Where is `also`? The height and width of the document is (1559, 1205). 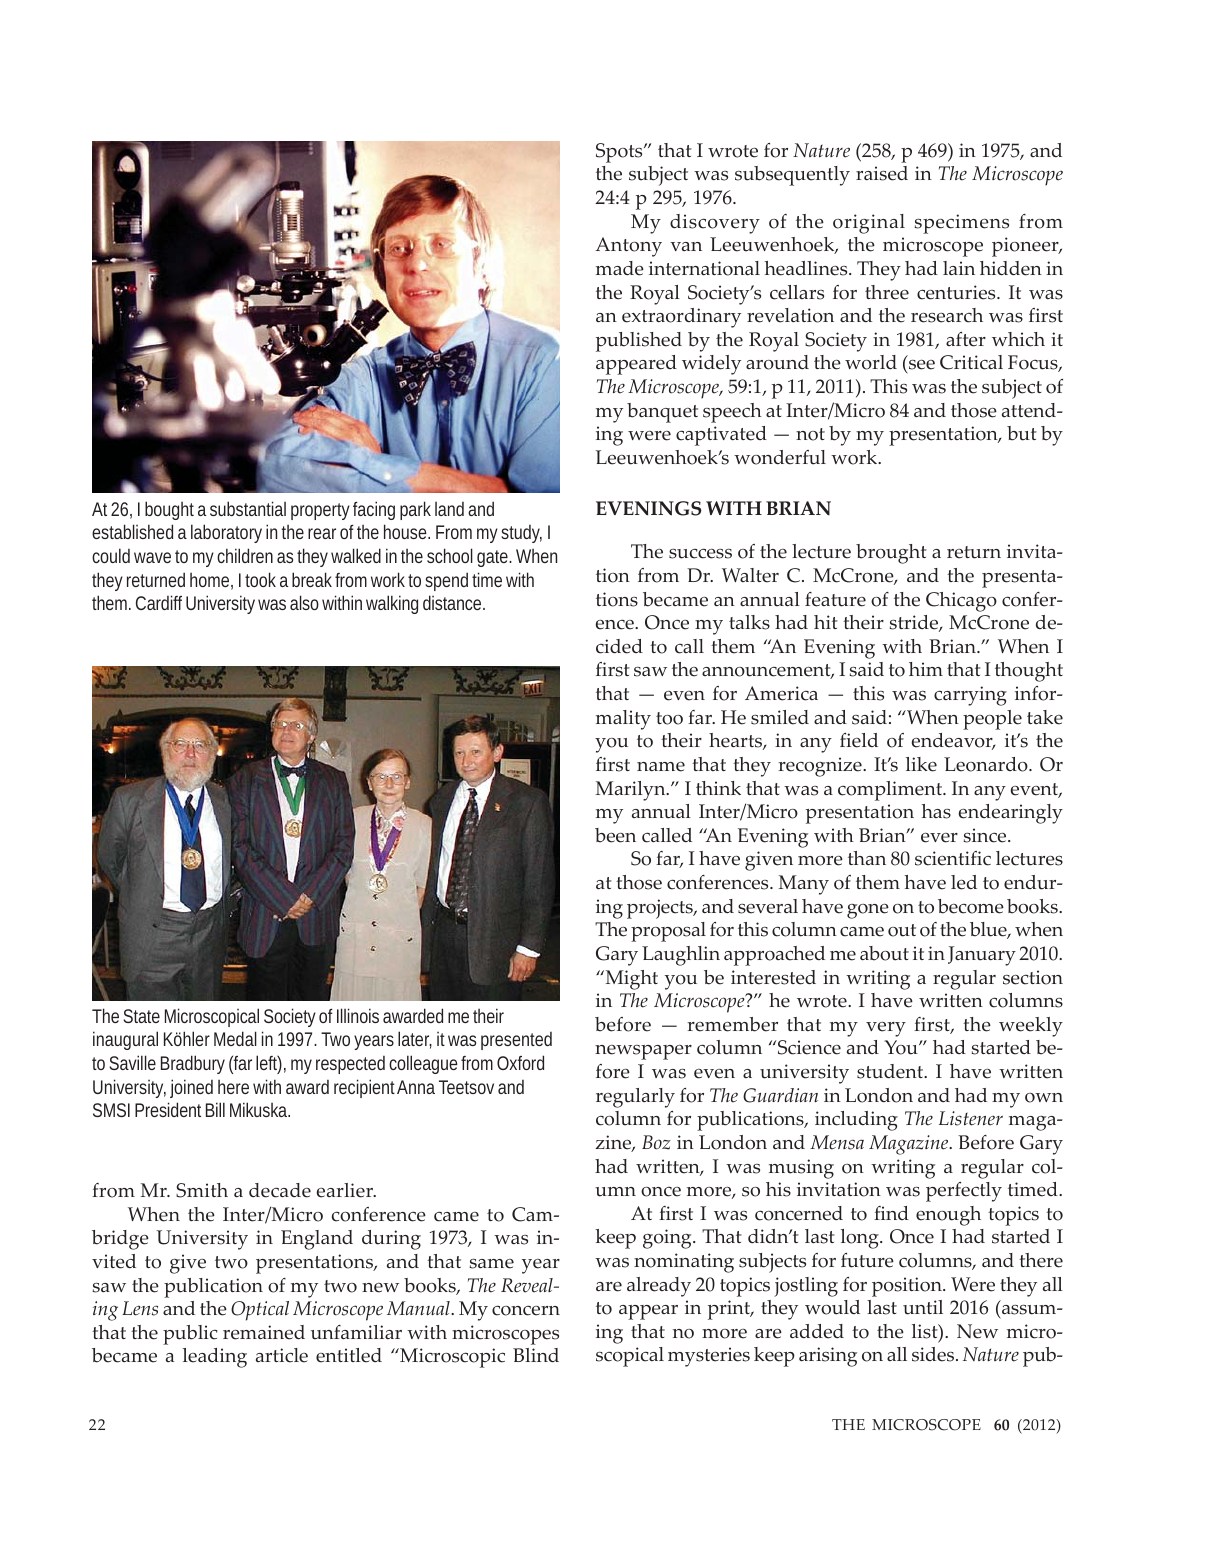 also is located at coordinates (304, 602).
